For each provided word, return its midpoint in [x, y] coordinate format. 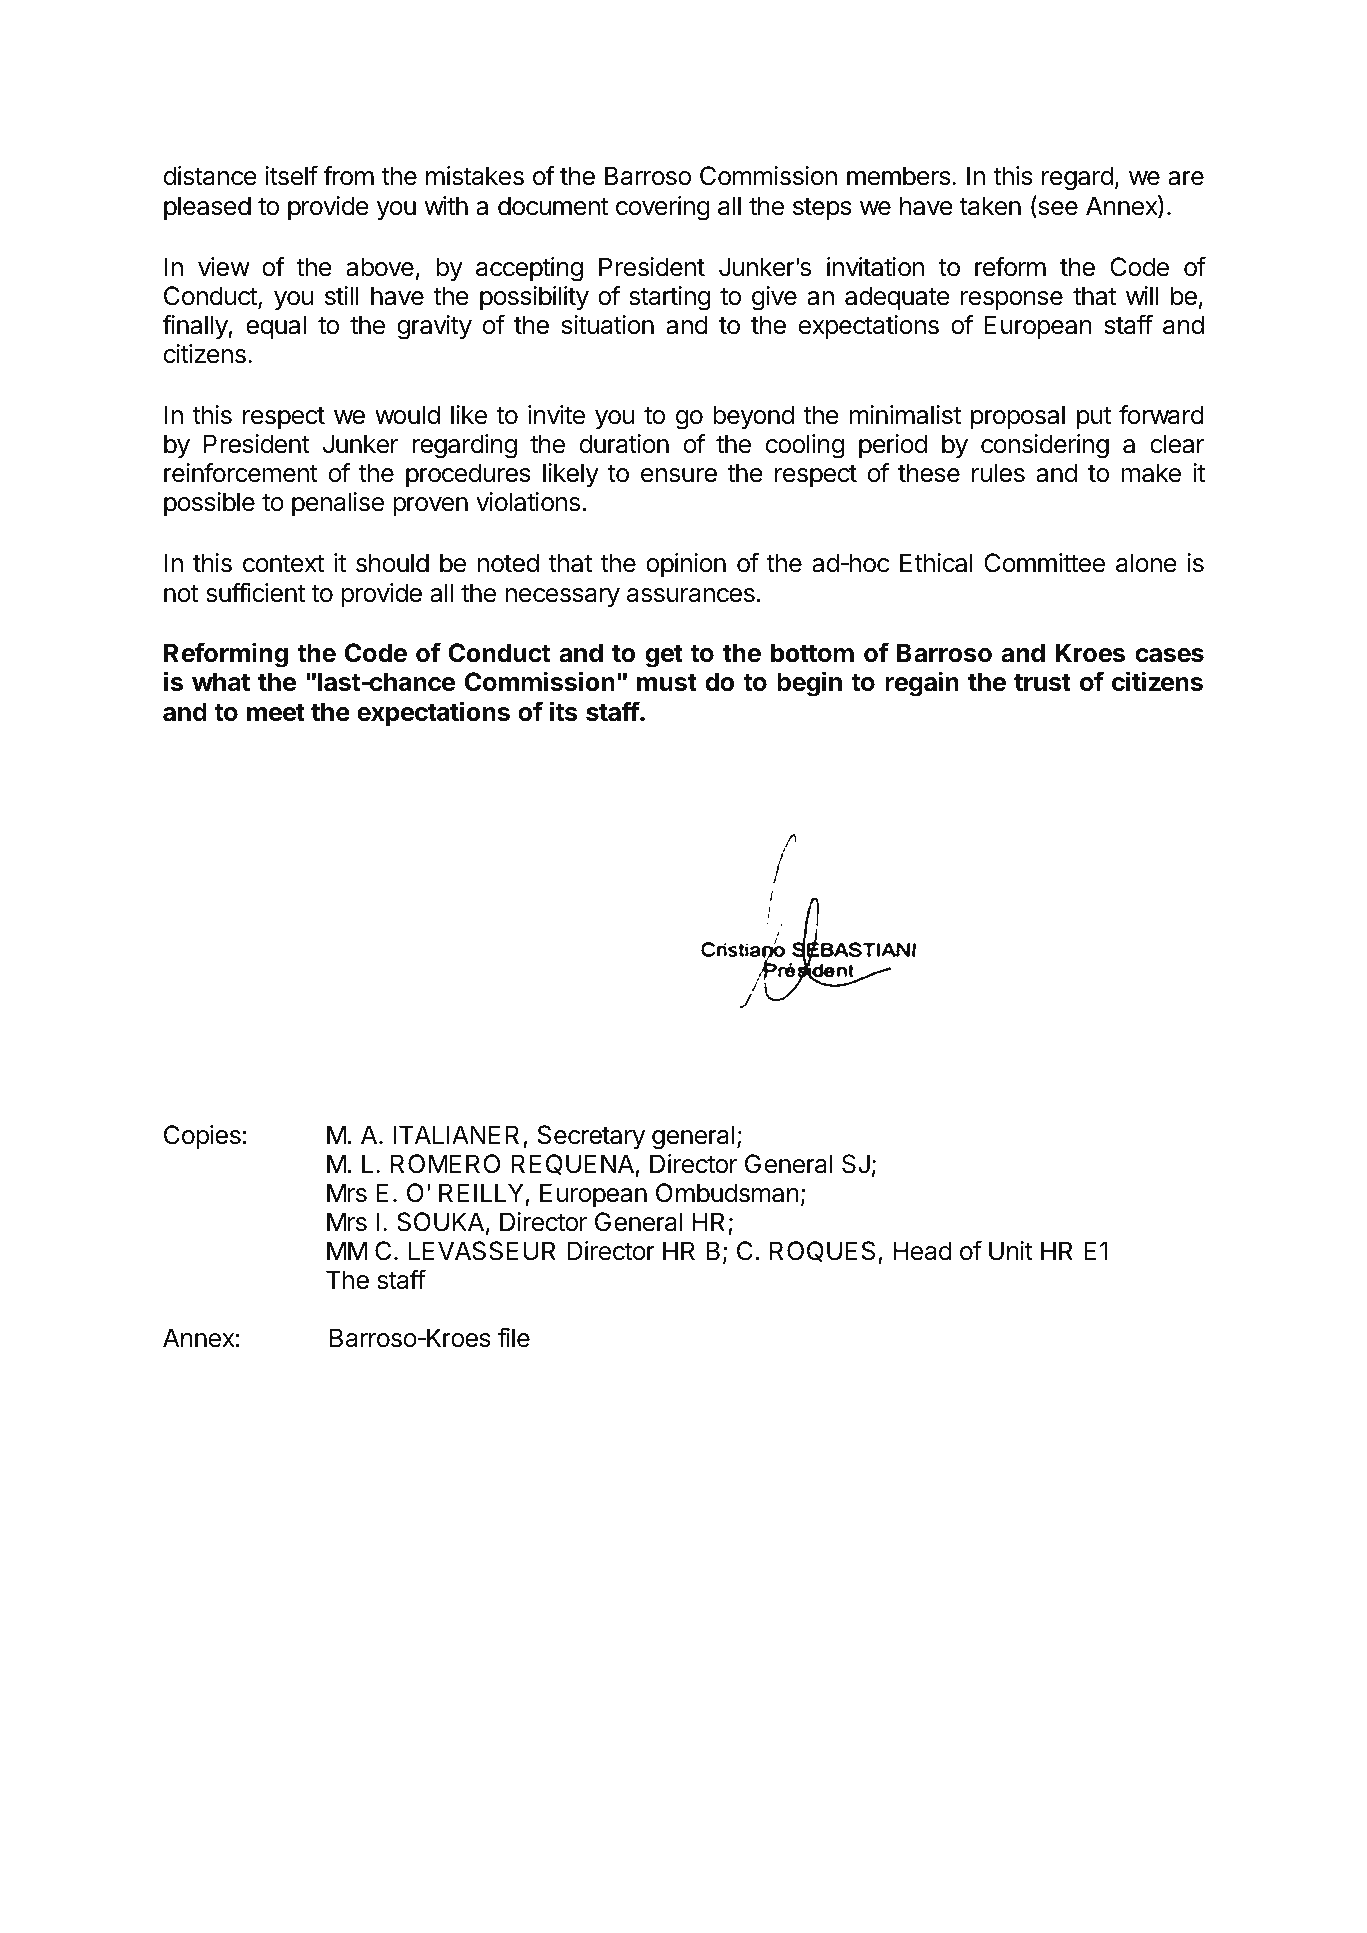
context [283, 564]
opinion [686, 565]
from [348, 175]
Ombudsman [727, 1193]
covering [663, 208]
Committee [1044, 563]
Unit [1011, 1251]
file [514, 1337]
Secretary [591, 1137]
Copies [202, 1137]
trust [1042, 683]
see [1057, 209]
